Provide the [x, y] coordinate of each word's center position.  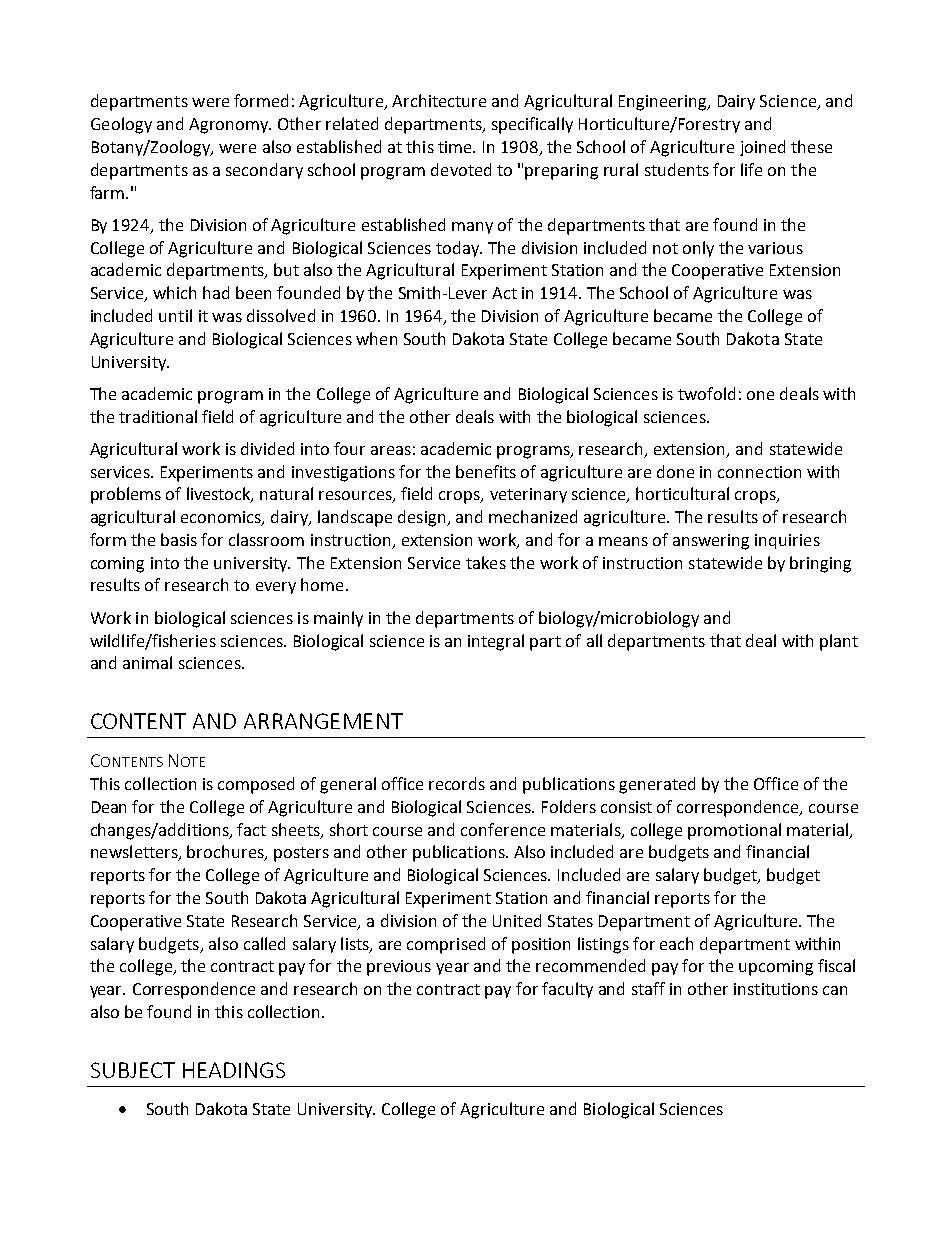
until [175, 315]
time [456, 147]
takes [486, 562]
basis [179, 539]
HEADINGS [234, 1070]
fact [251, 829]
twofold [706, 393]
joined [762, 148]
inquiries [787, 541]
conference [503, 829]
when [376, 338]
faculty [567, 990]
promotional [734, 831]
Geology [121, 125]
